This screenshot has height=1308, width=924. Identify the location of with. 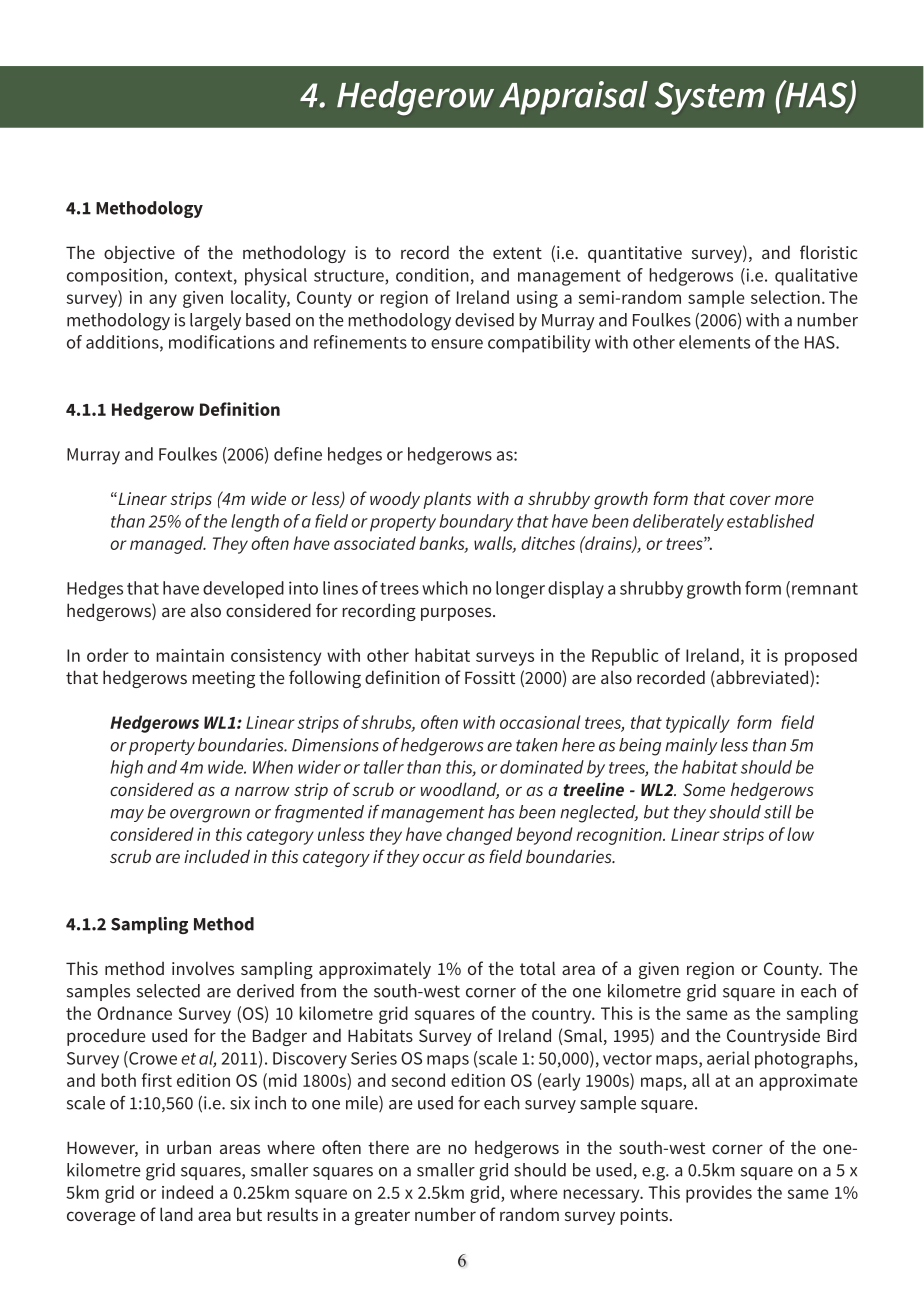
(493, 498).
